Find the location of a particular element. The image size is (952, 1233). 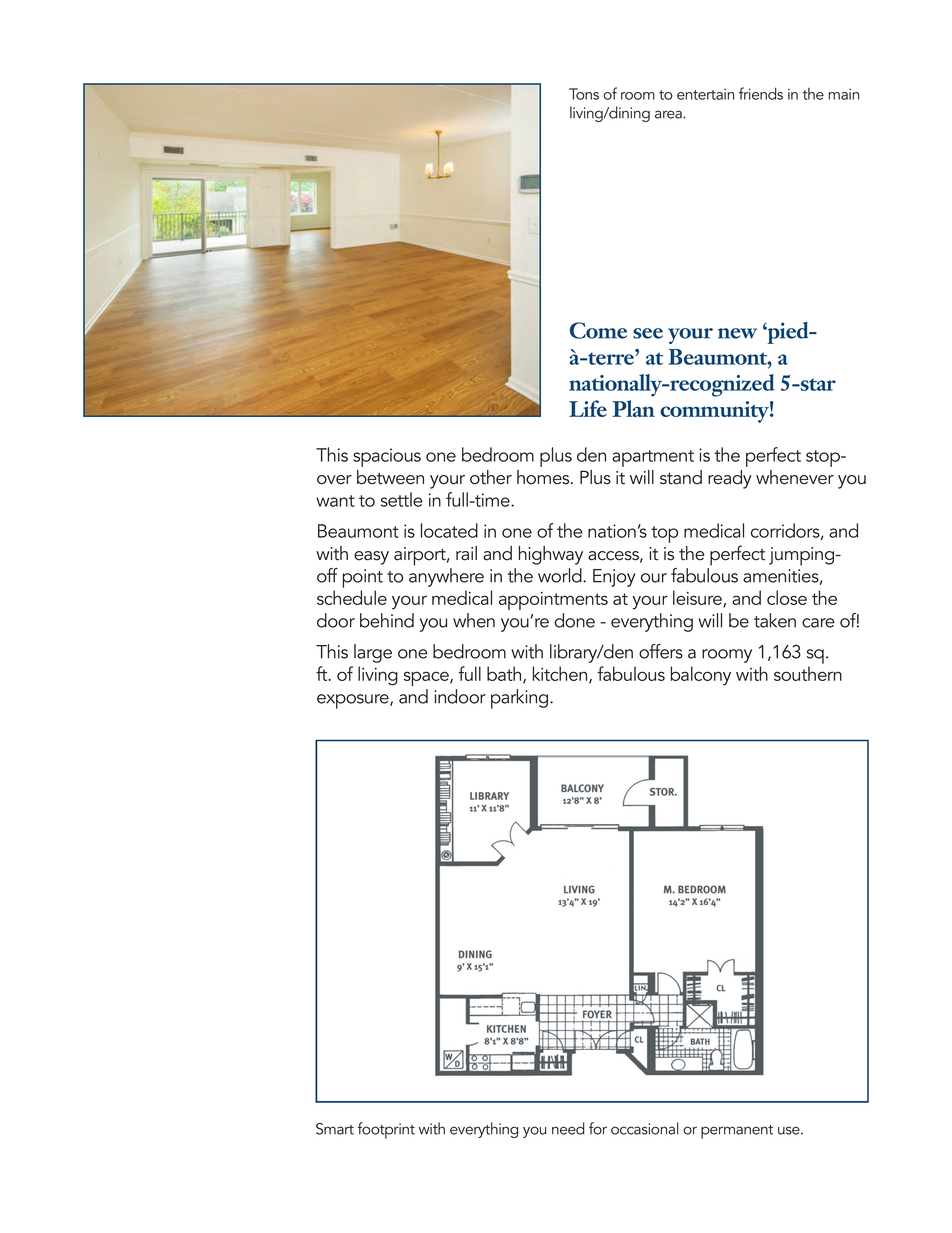

Life is located at coordinates (588, 408).
